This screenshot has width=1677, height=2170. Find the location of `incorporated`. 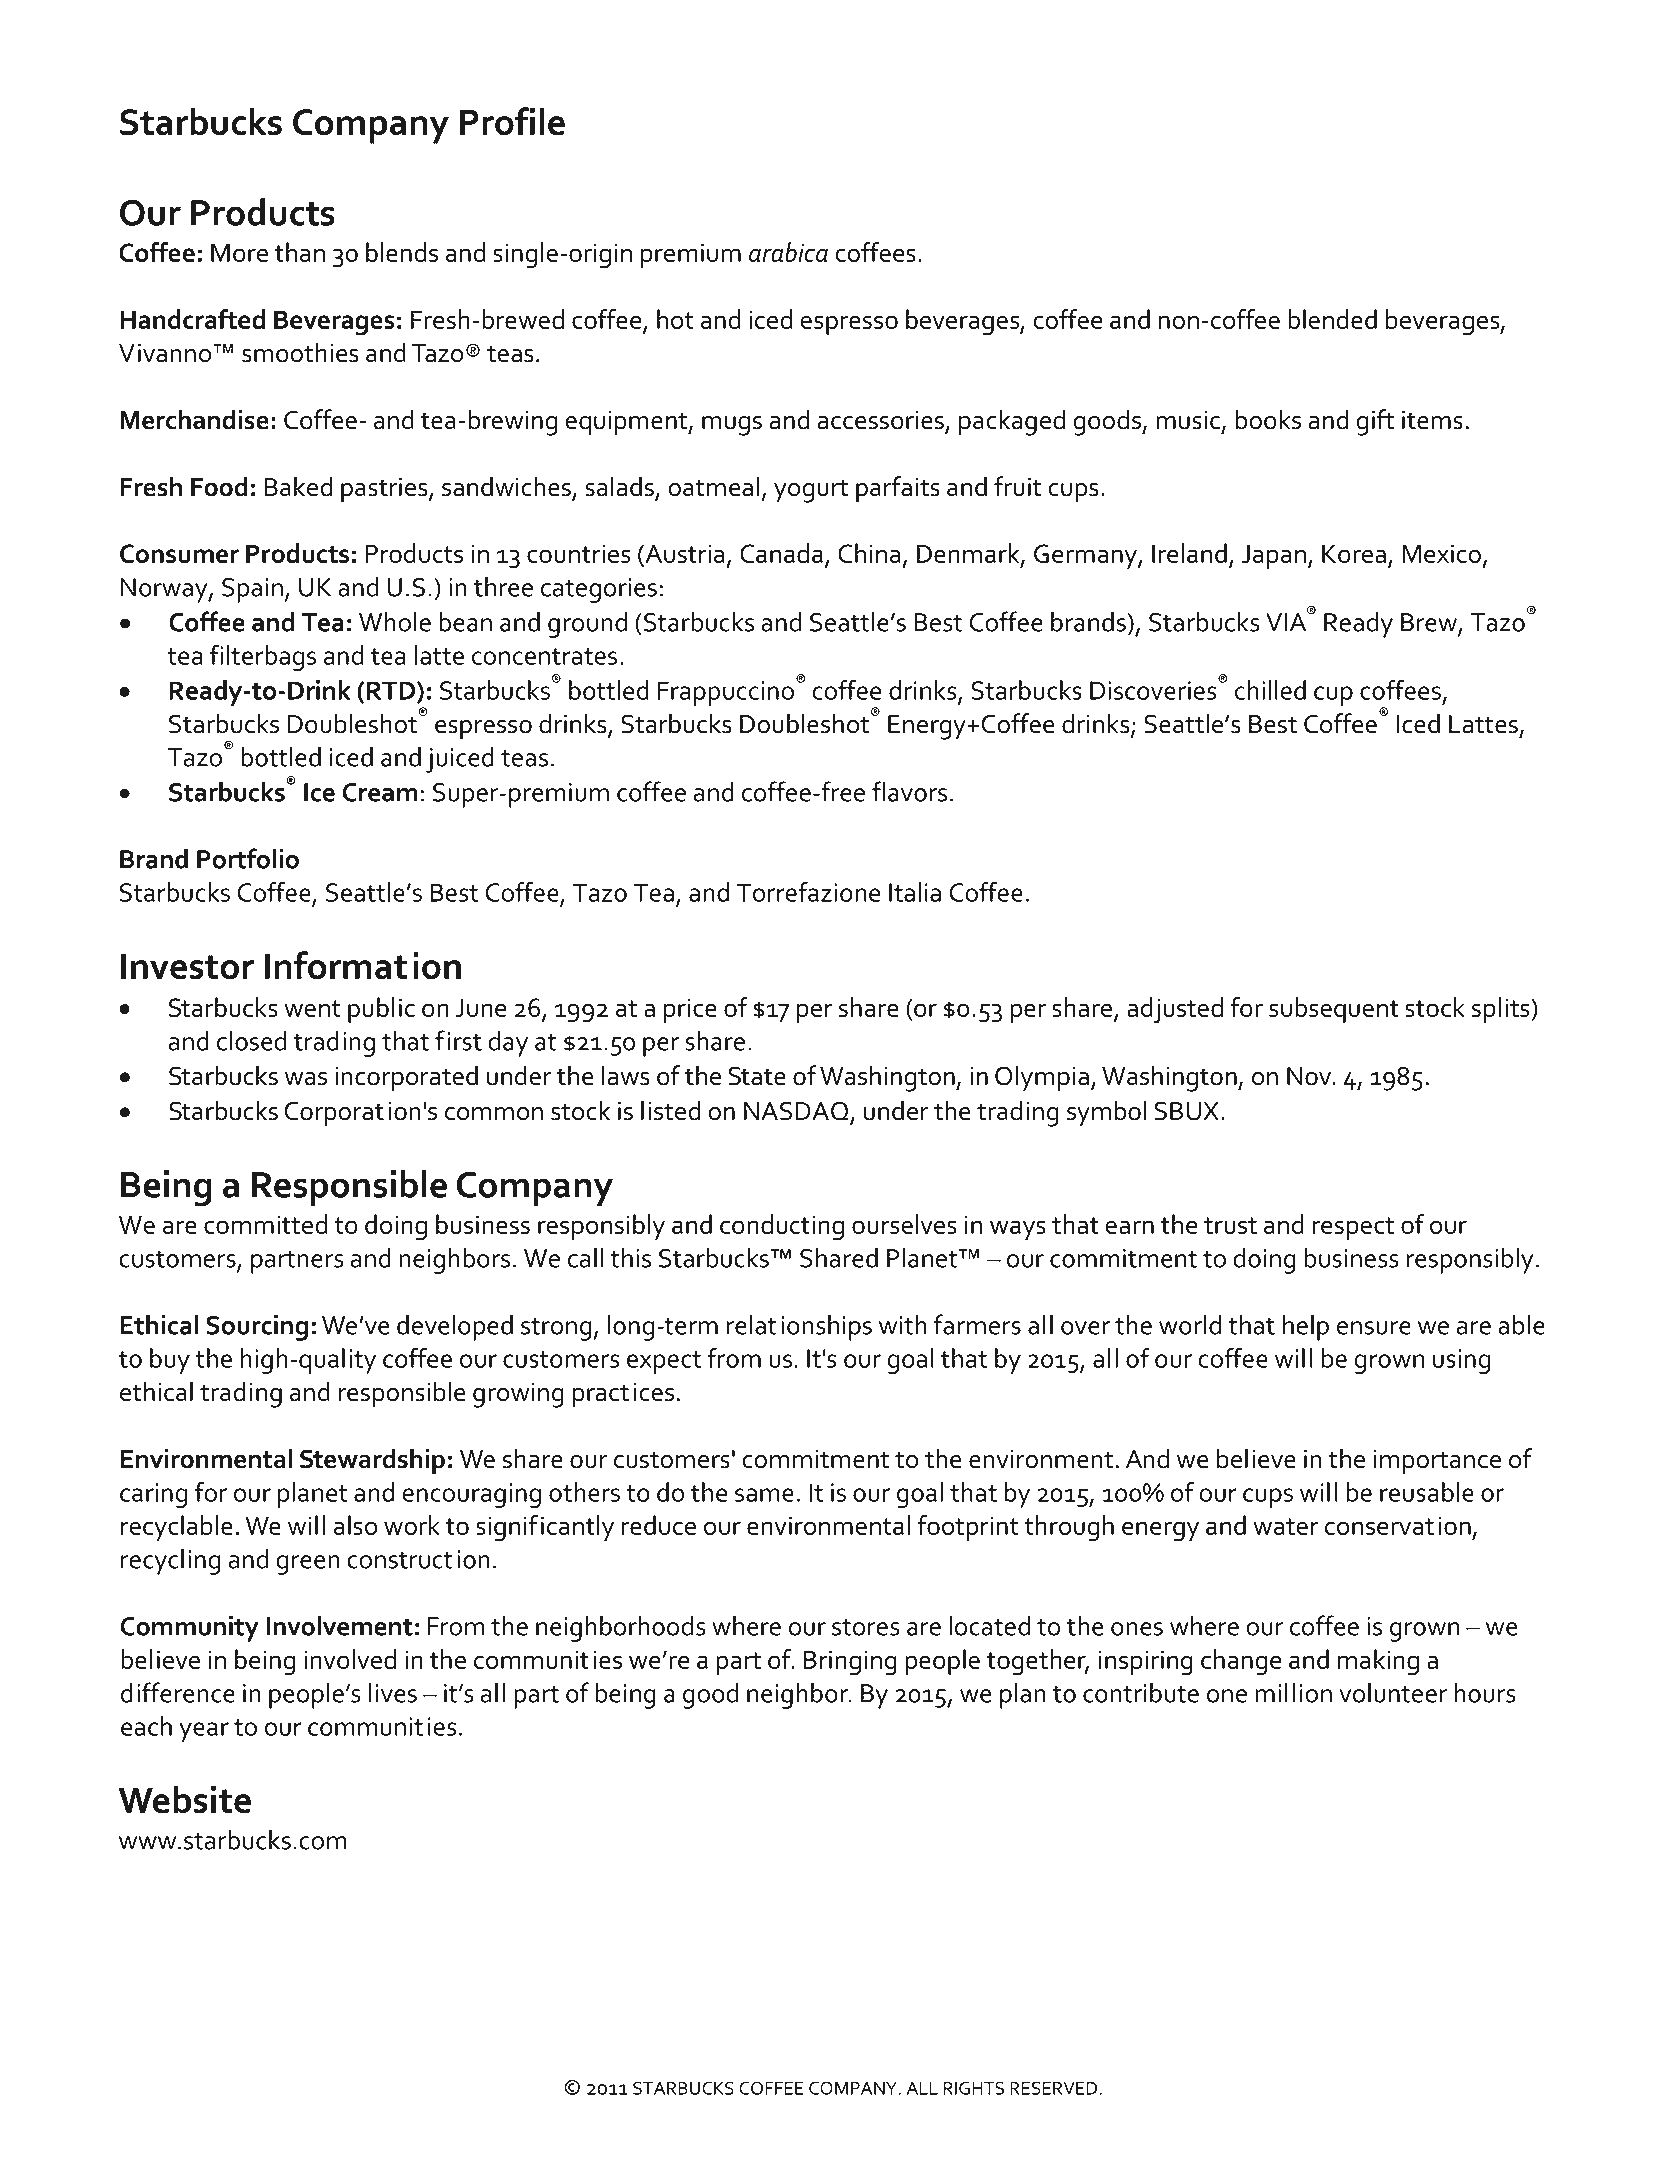

incorporated is located at coordinates (406, 1078).
